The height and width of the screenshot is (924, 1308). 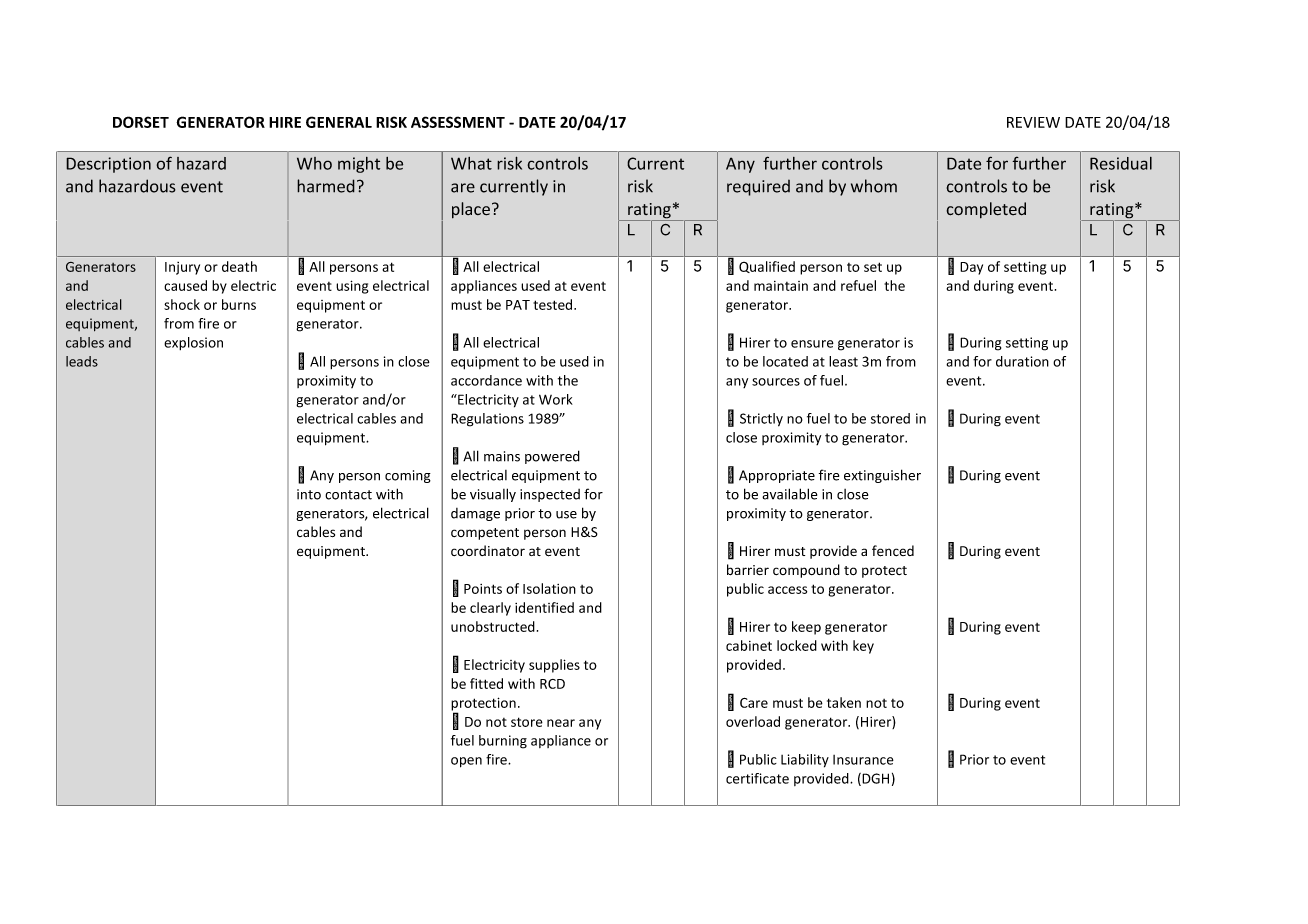 I want to click on REVIEW, so click(x=1033, y=122).
